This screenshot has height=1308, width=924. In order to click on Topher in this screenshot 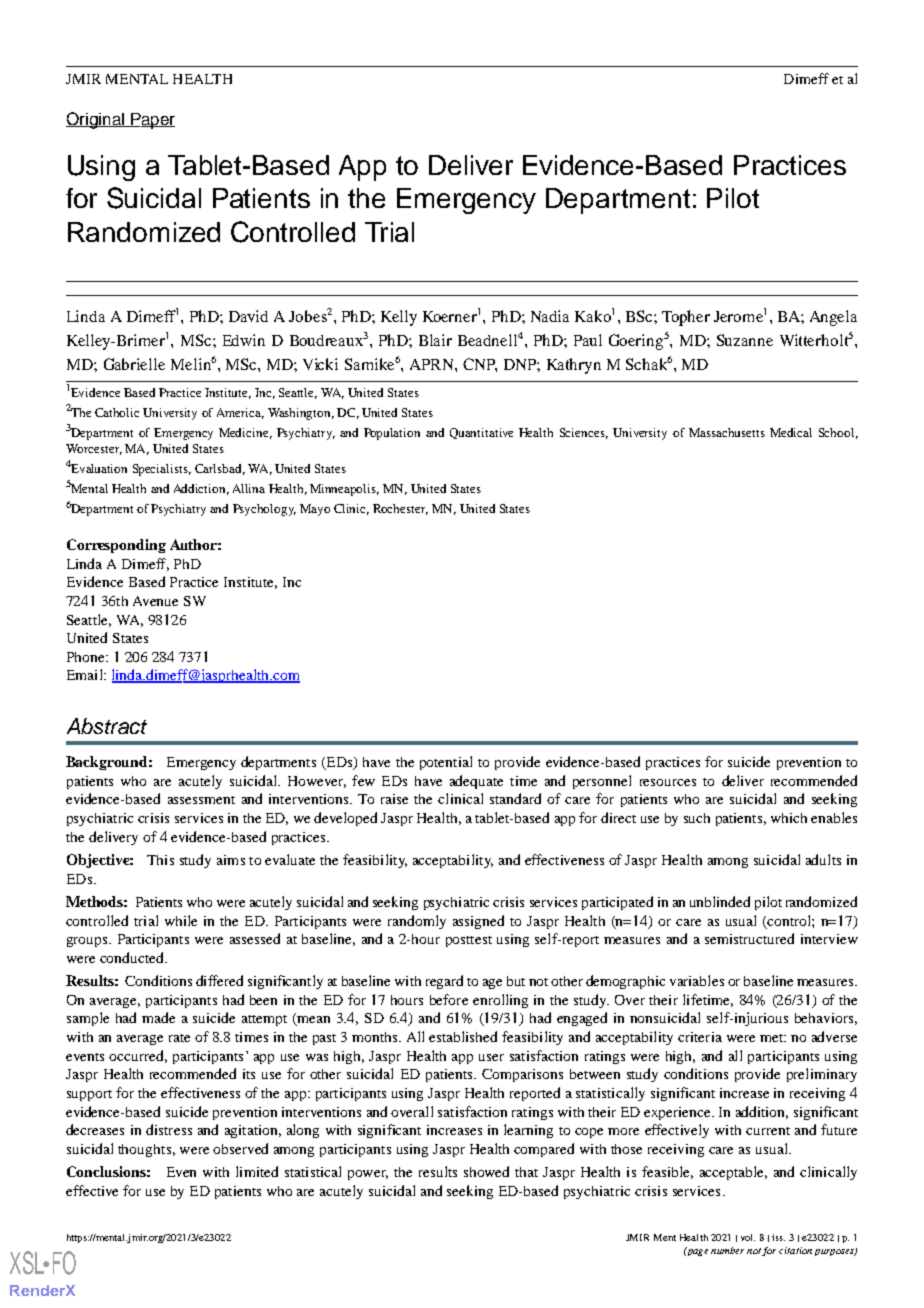, I will do `click(686, 318)`.
